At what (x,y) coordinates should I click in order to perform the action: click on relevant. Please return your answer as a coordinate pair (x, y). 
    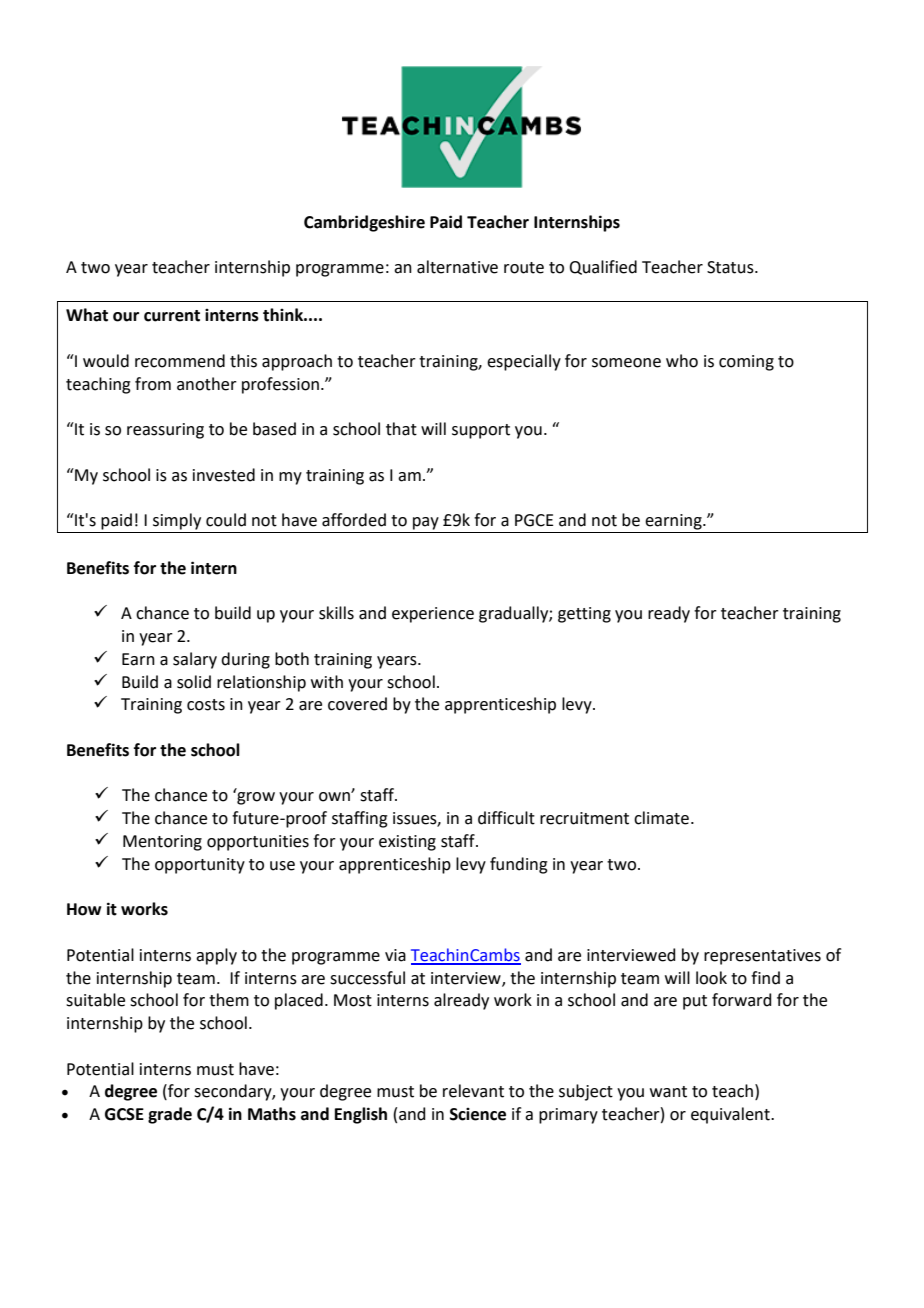
    Looking at the image, I should click on (473, 1091).
